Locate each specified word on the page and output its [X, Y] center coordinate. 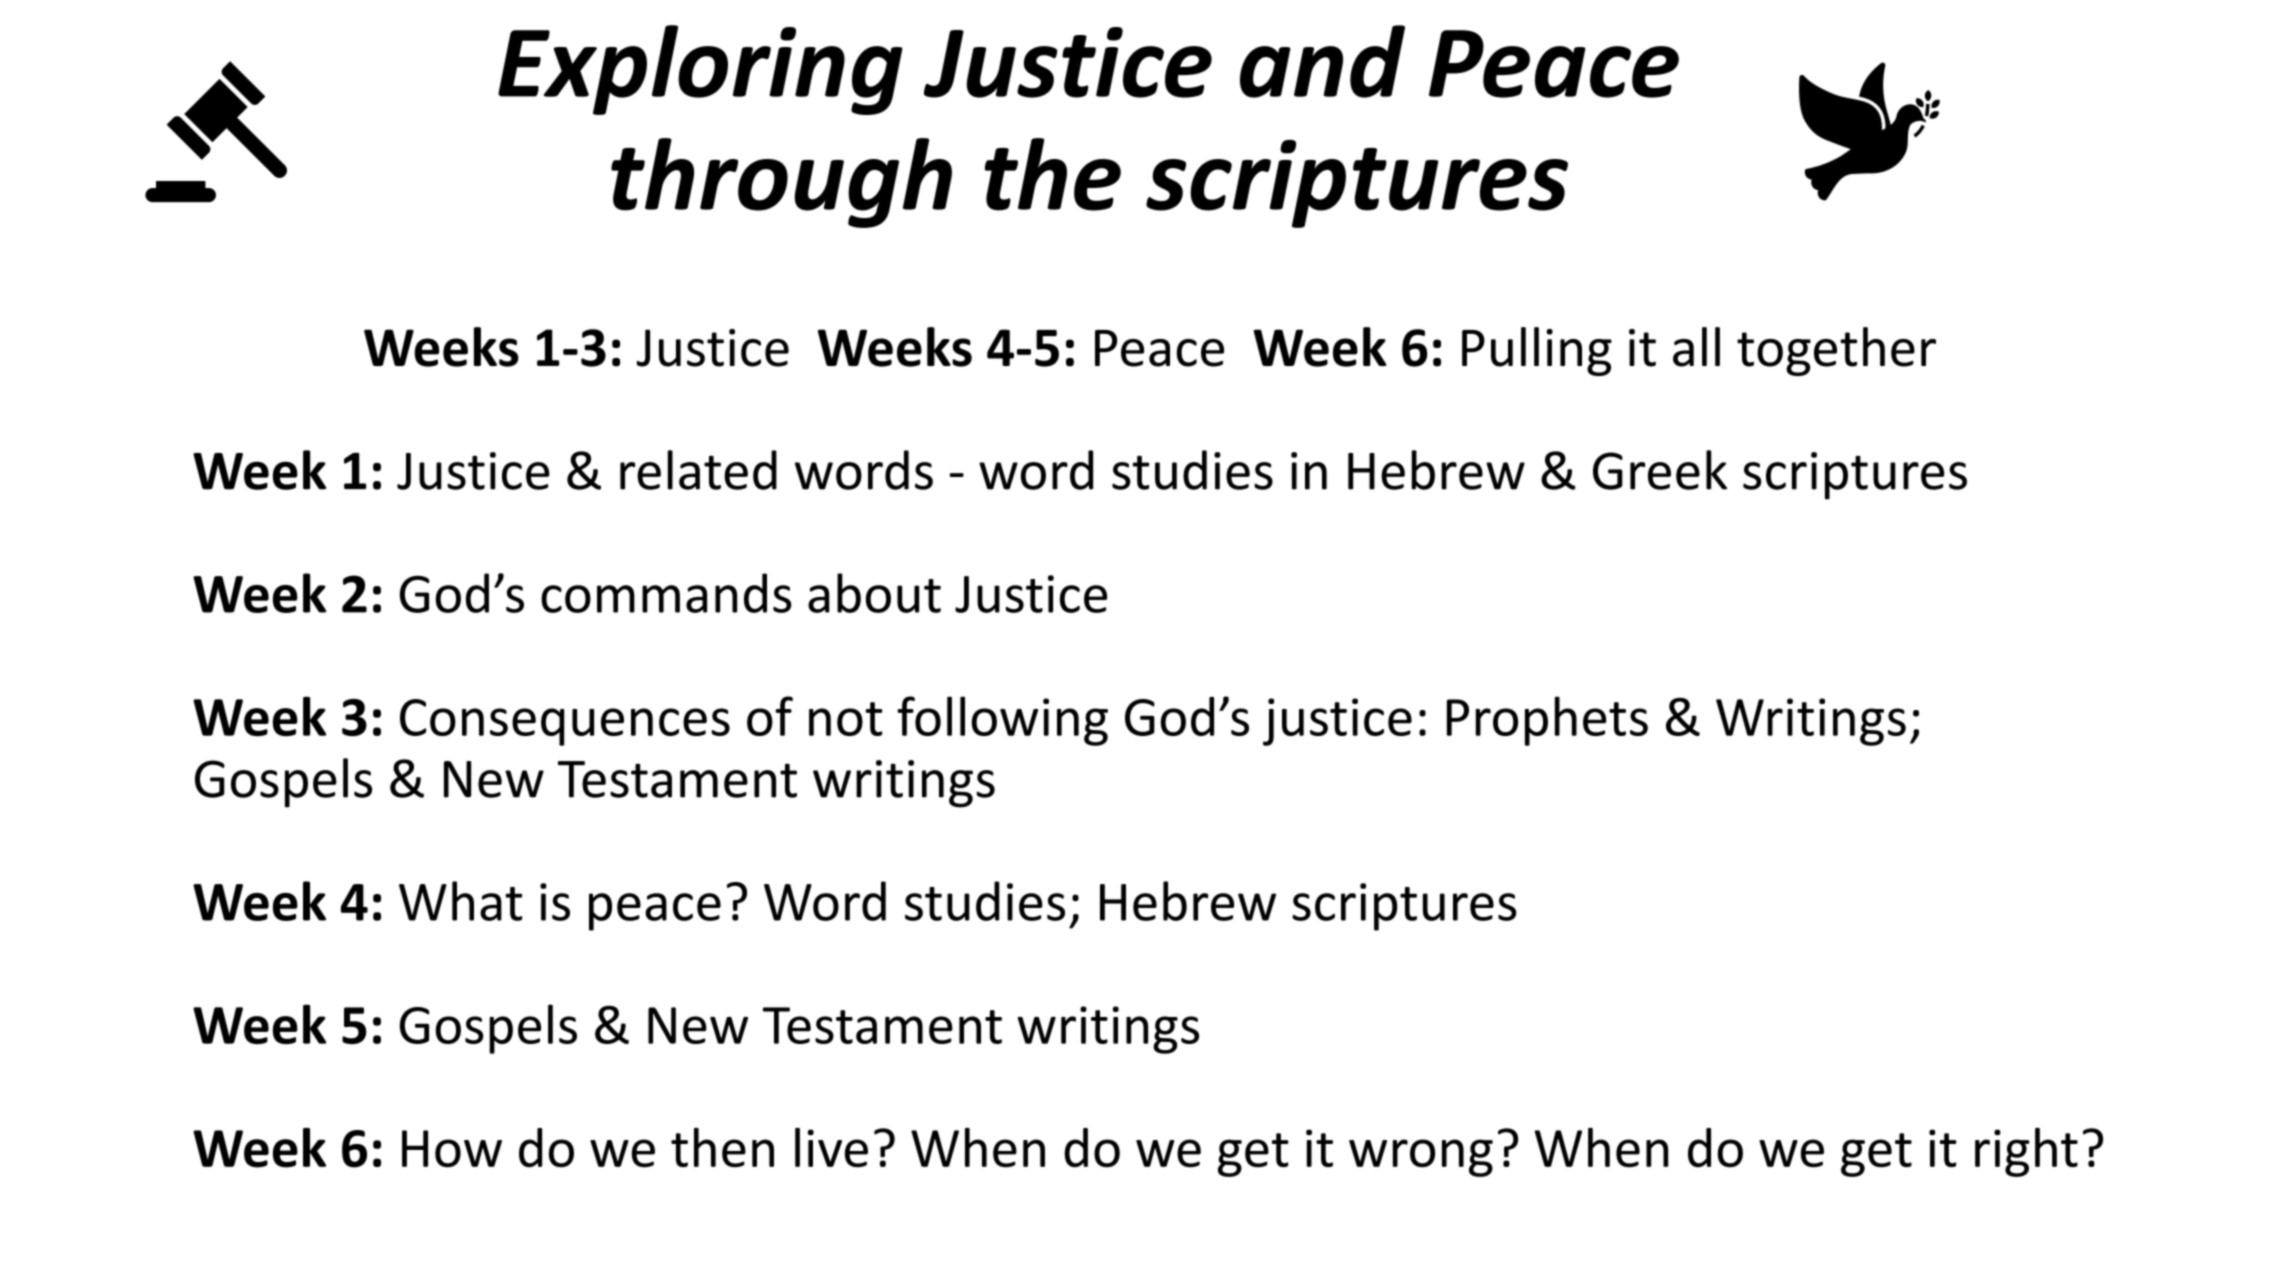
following [1002, 721]
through [781, 183]
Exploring [700, 70]
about [874, 593]
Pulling [1537, 351]
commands [666, 593]
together [1836, 351]
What [460, 901]
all [1696, 347]
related [698, 470]
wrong [1421, 1158]
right [2026, 1152]
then [722, 1148]
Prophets [1547, 721]
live [831, 1148]
